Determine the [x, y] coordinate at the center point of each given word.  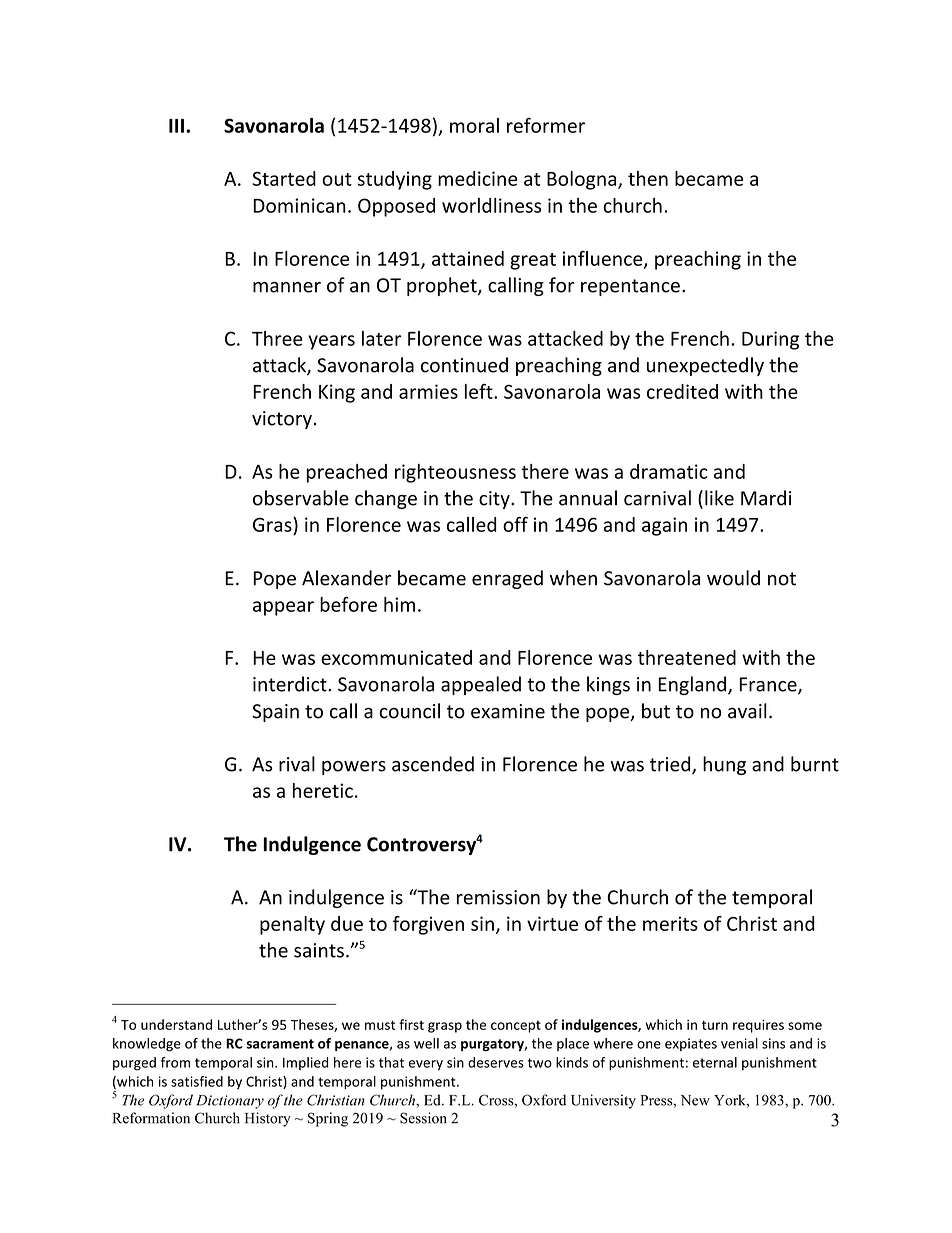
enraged [507, 579]
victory [282, 420]
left [480, 391]
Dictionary [230, 1102]
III [176, 126]
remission [498, 897]
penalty [292, 925]
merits [670, 923]
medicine [477, 178]
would [733, 578]
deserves [496, 1062]
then [648, 178]
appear [283, 608]
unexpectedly [705, 366]
